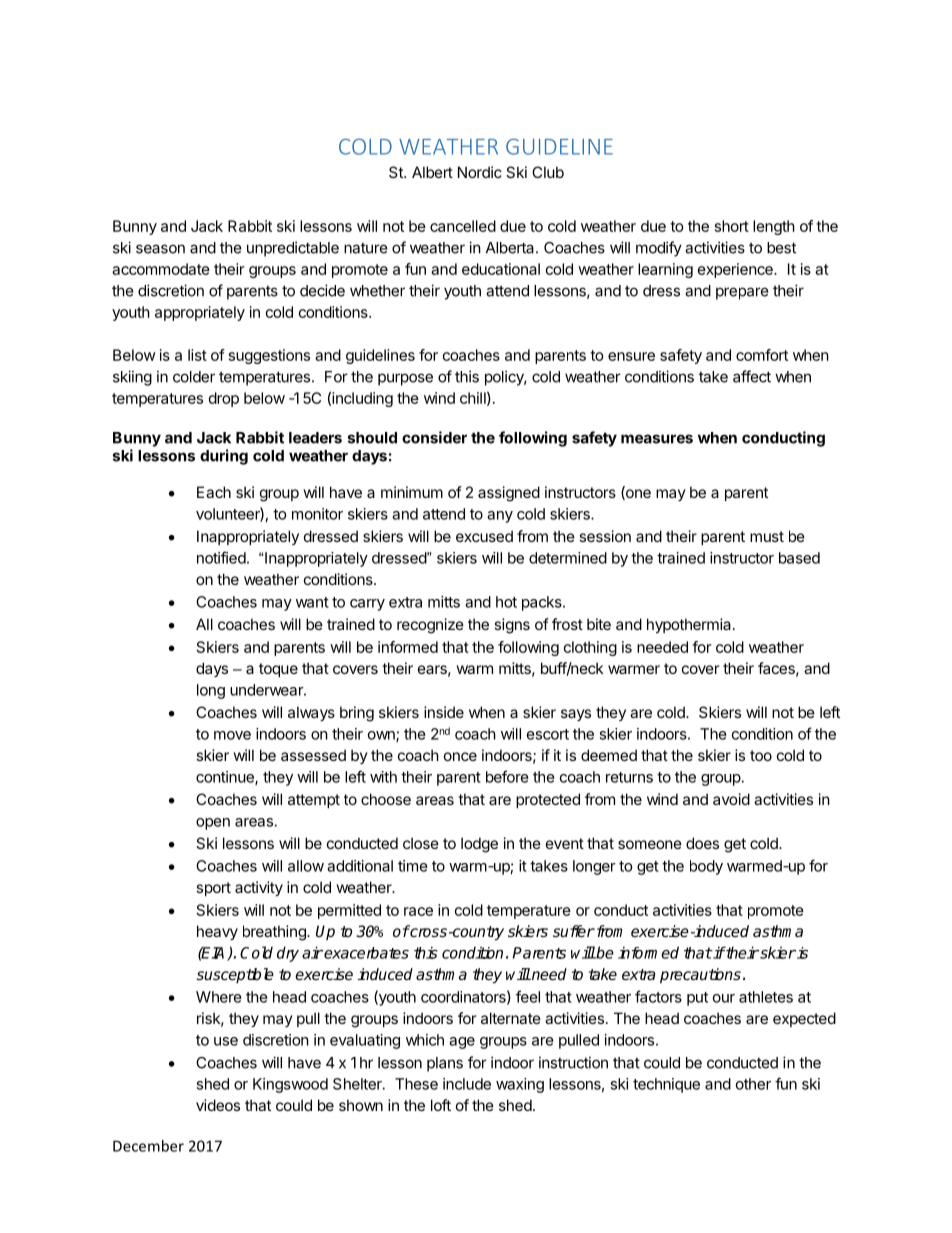 This screenshot has width=952, height=1233. Describe the element at coordinates (463, 226) in the screenshot. I see `cancelled` at that location.
